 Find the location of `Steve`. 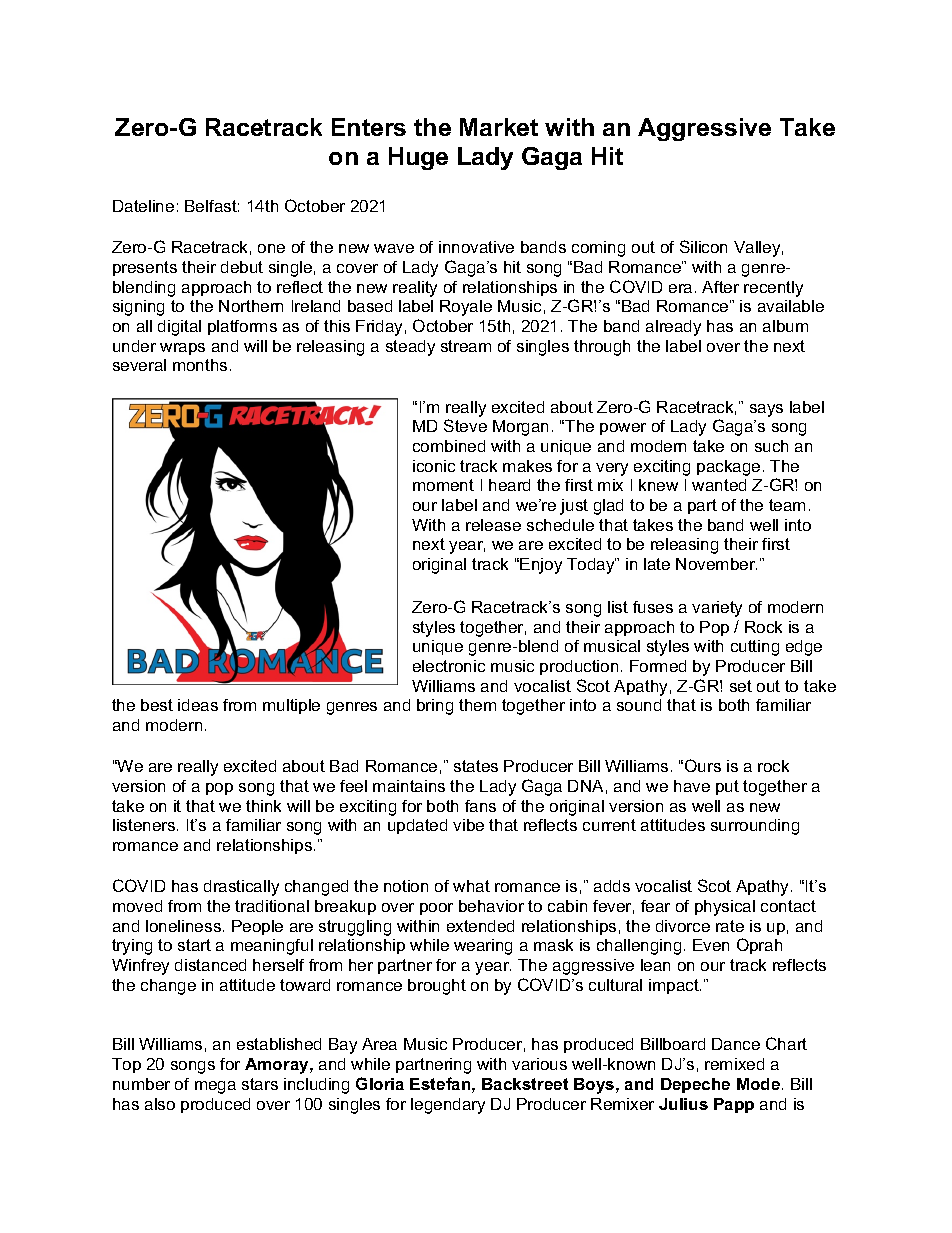

Steve is located at coordinates (465, 425).
